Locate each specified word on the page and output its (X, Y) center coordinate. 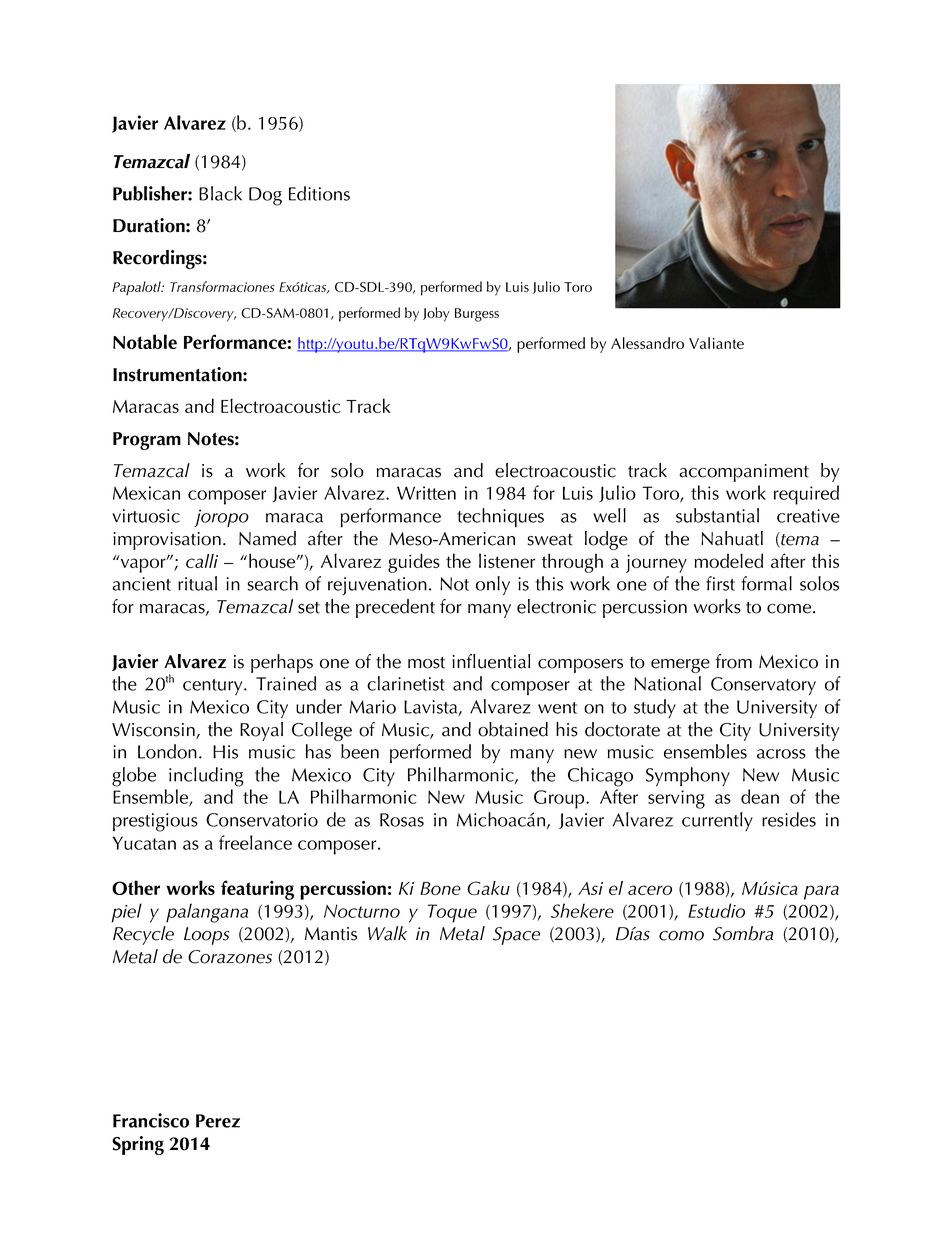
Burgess (477, 315)
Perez (218, 1121)
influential (491, 661)
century (214, 687)
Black (220, 193)
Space (516, 936)
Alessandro (647, 343)
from (734, 661)
